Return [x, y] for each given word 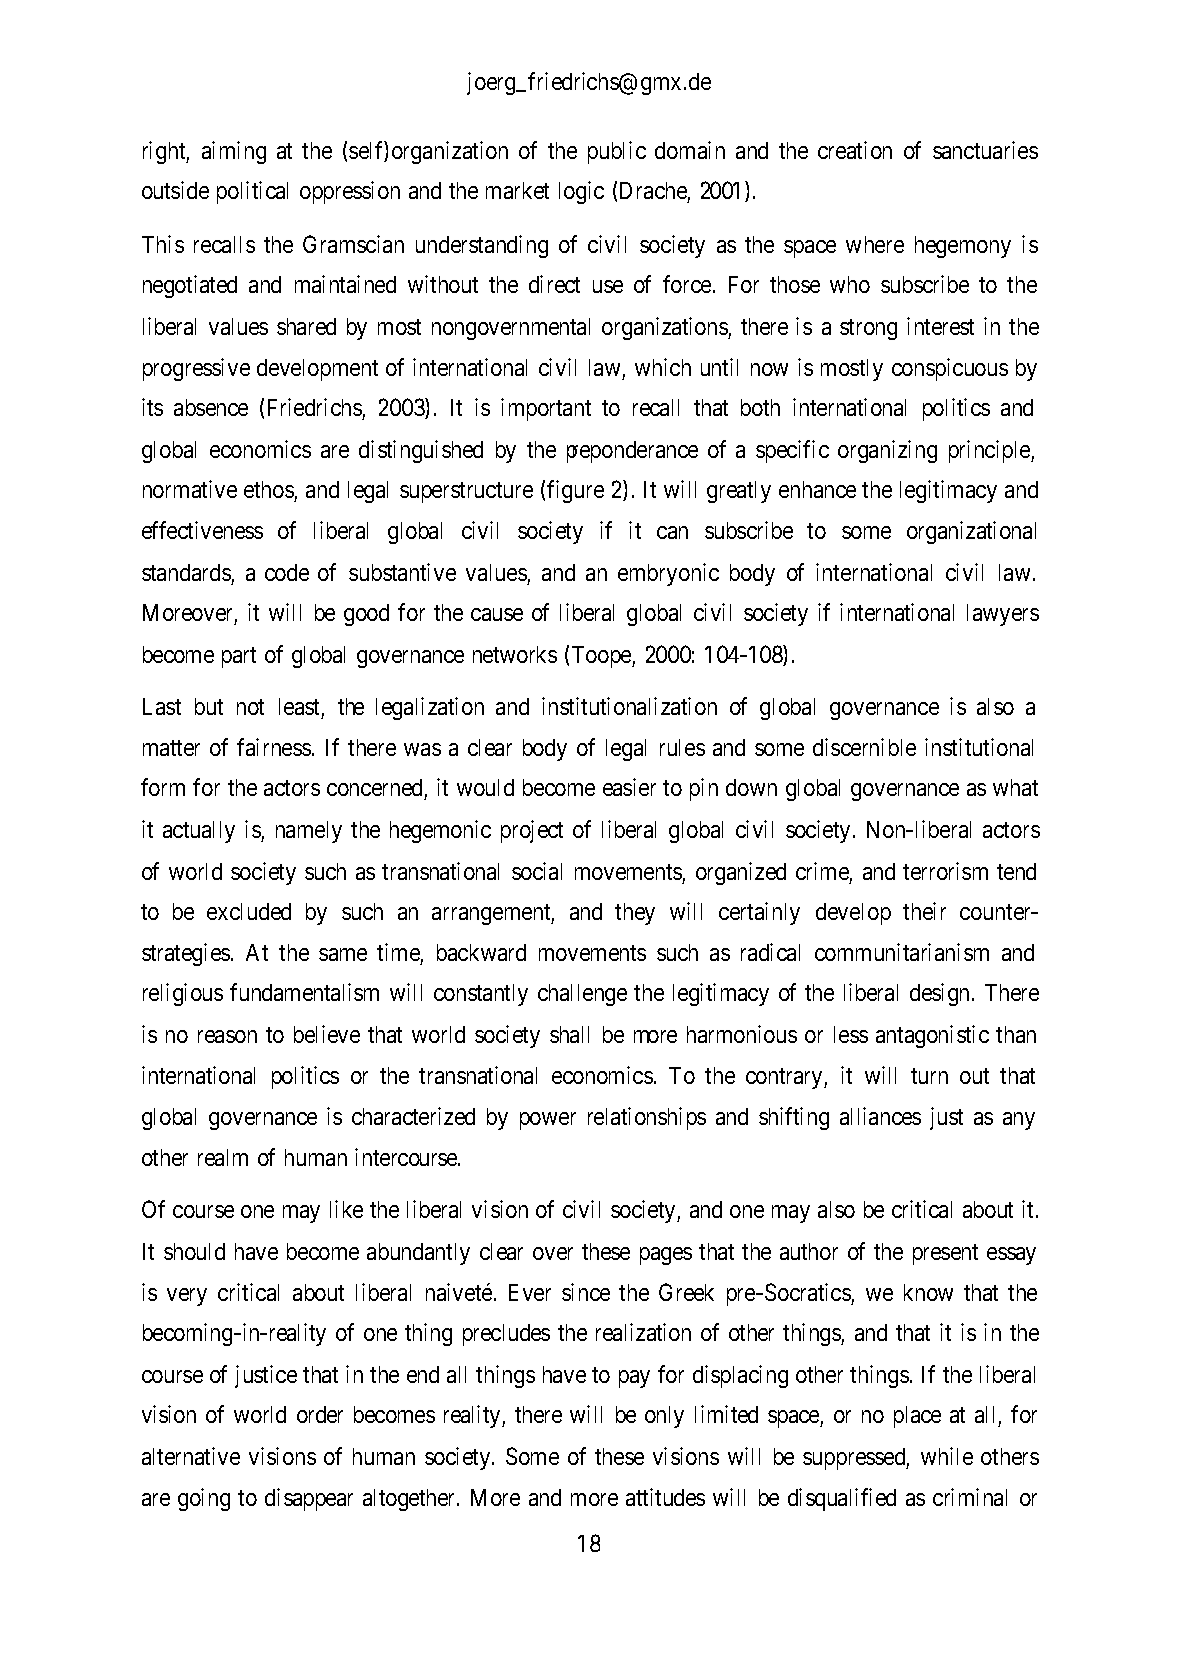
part [239, 657]
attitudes [665, 1497]
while [947, 1456]
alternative [191, 1456]
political [252, 192]
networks [515, 654]
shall [569, 1034]
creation [855, 150]
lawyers [1003, 615]
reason [227, 1036]
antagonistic [932, 1036]
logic [581, 192]
